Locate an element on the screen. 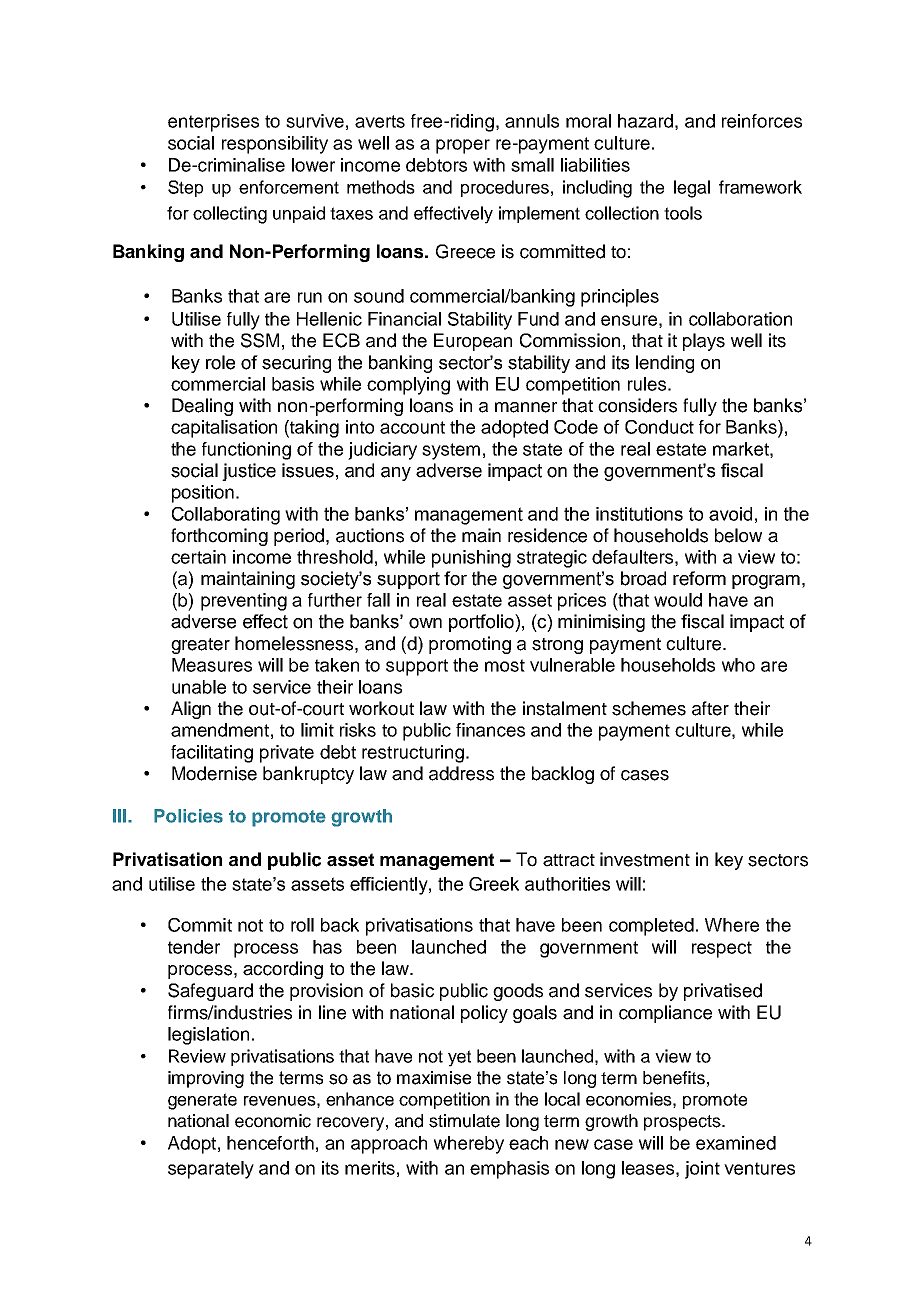 This screenshot has width=924, height=1308. promoting is located at coordinates (470, 645).
